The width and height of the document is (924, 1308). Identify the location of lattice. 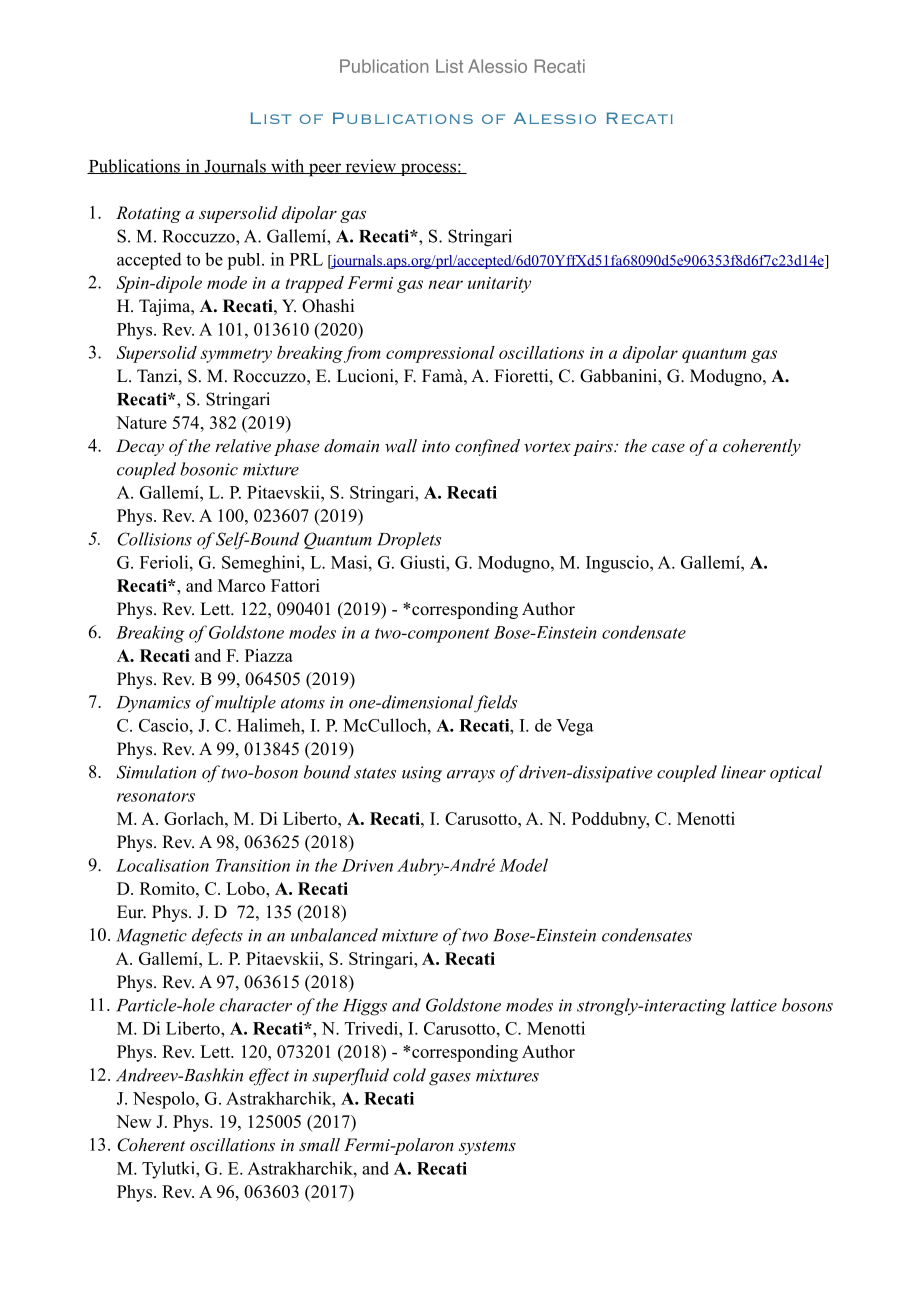
(754, 1005).
